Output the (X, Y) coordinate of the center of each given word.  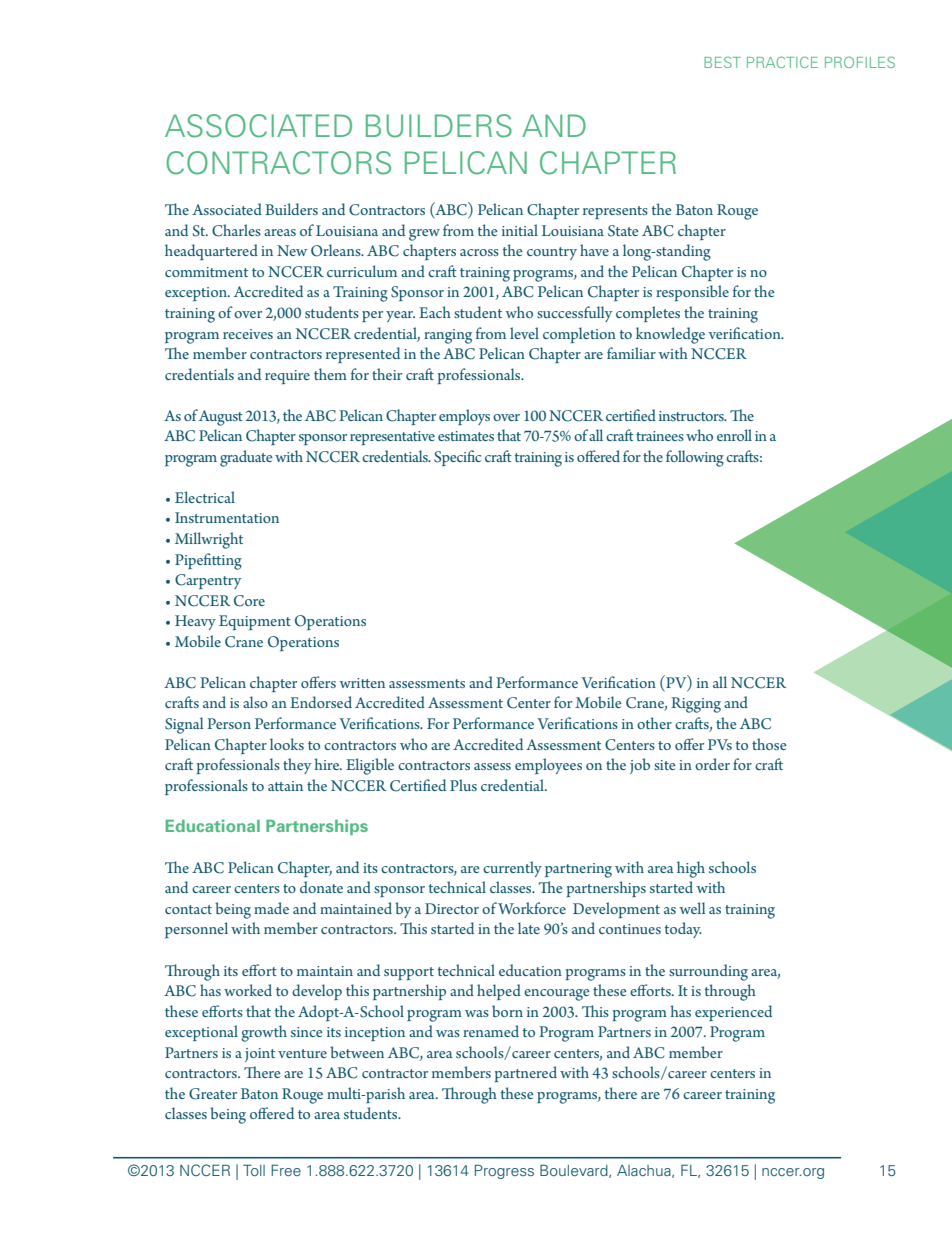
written (362, 683)
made (271, 908)
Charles (236, 230)
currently (512, 869)
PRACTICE (782, 62)
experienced (733, 1013)
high (691, 869)
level (524, 333)
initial (520, 230)
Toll (254, 1170)
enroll (734, 435)
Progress (504, 1171)
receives (248, 334)
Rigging (696, 705)
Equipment (255, 622)
